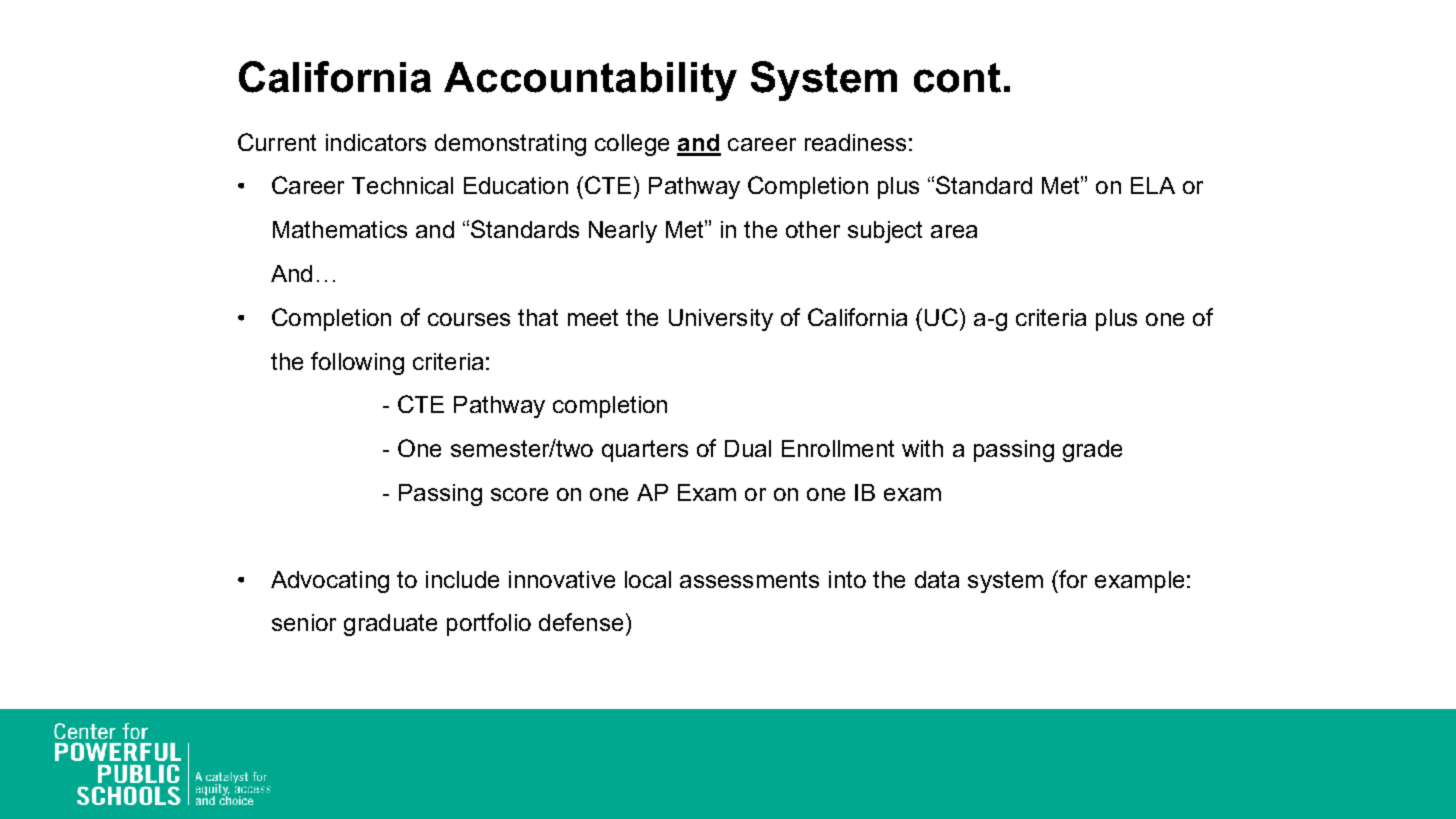 The height and width of the image is (819, 1456). Describe the element at coordinates (390, 625) in the image. I see `graduate` at that location.
